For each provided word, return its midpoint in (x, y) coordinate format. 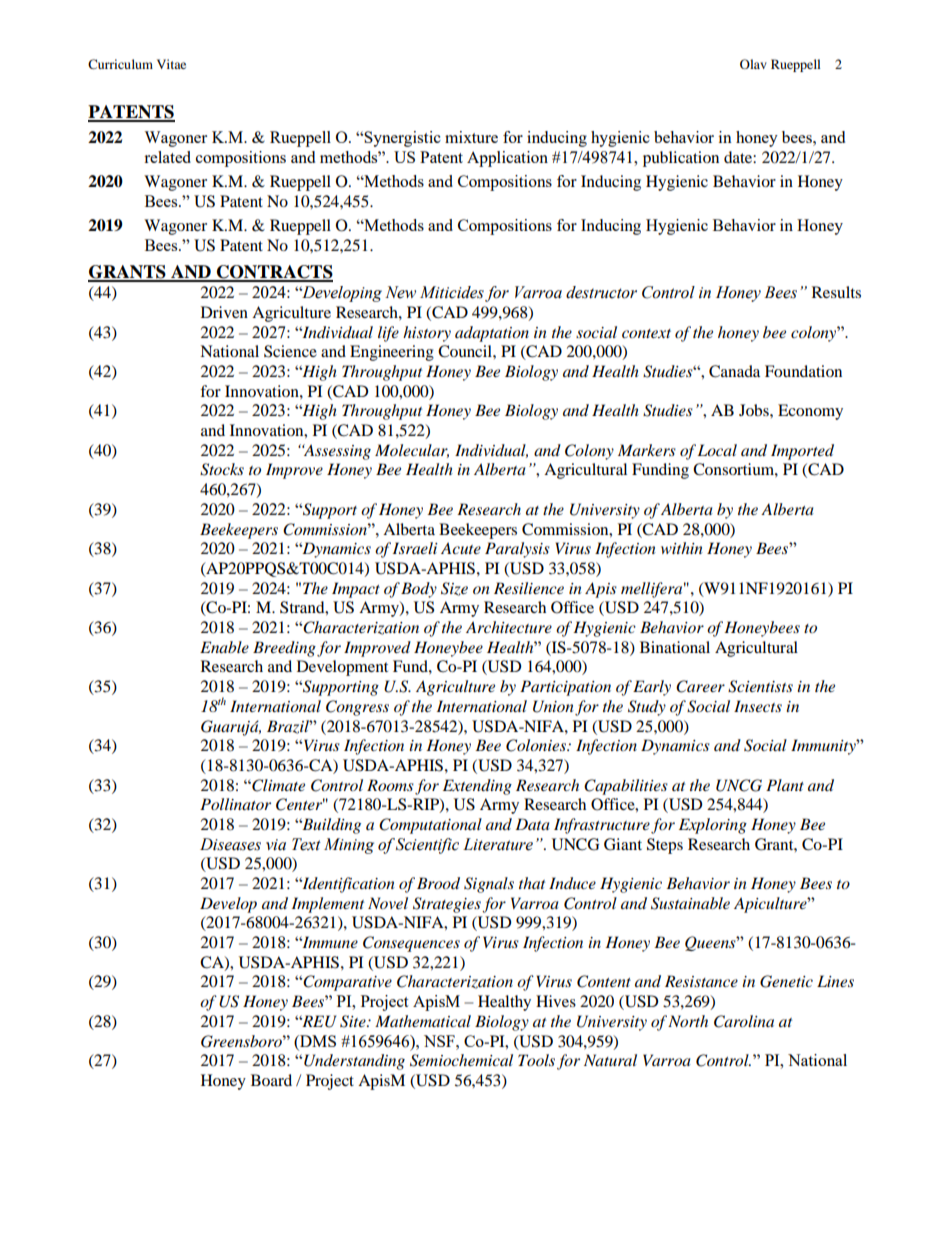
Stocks (222, 469)
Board (271, 1080)
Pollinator (235, 804)
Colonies (537, 745)
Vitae (171, 64)
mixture (471, 137)
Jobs (755, 410)
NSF (440, 1041)
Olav (753, 64)
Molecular (412, 451)
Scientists (760, 686)
